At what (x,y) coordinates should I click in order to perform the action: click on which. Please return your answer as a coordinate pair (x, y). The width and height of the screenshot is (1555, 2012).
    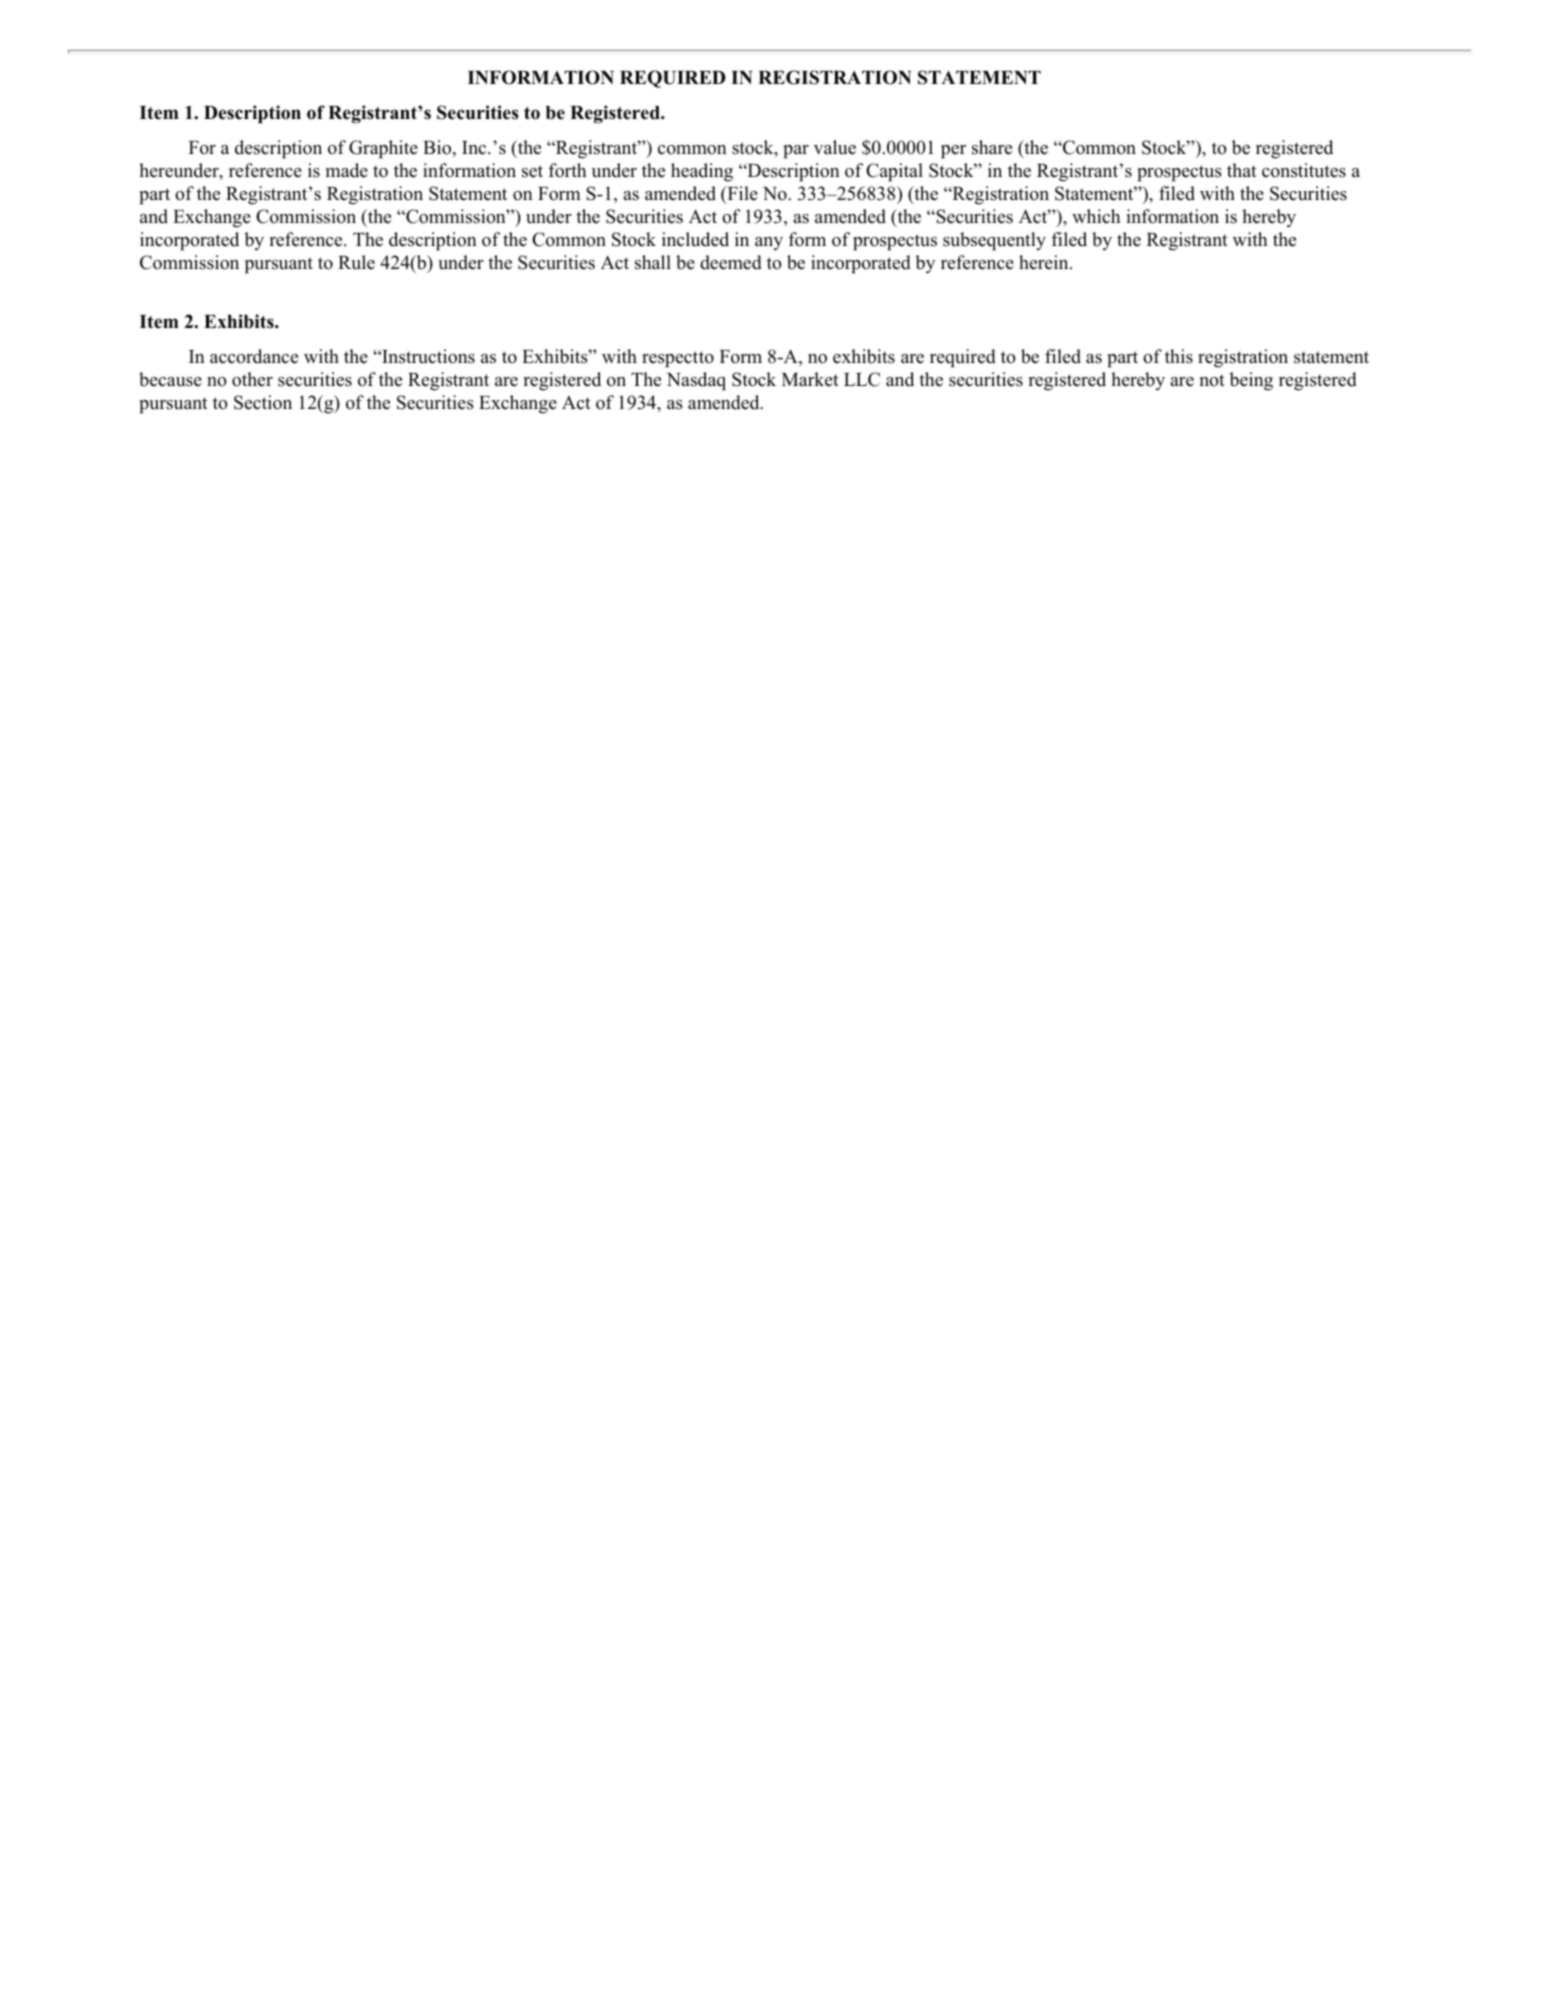
    Looking at the image, I should click on (1096, 216).
